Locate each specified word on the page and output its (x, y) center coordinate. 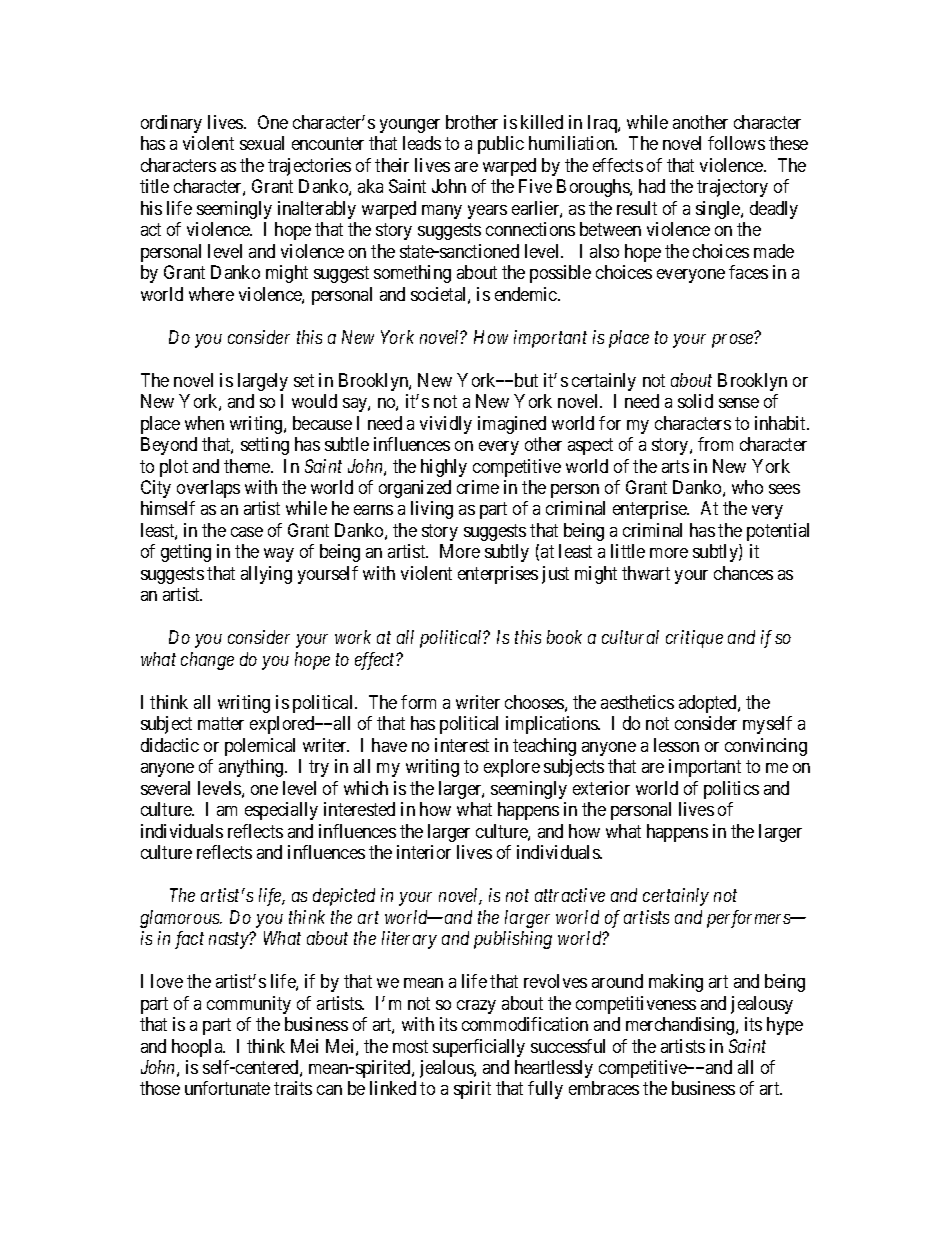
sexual (262, 143)
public (501, 145)
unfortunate (227, 1088)
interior (424, 852)
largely (263, 382)
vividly (446, 425)
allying (266, 575)
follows (736, 143)
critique (694, 639)
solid (695, 401)
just (555, 575)
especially (281, 811)
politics (731, 790)
